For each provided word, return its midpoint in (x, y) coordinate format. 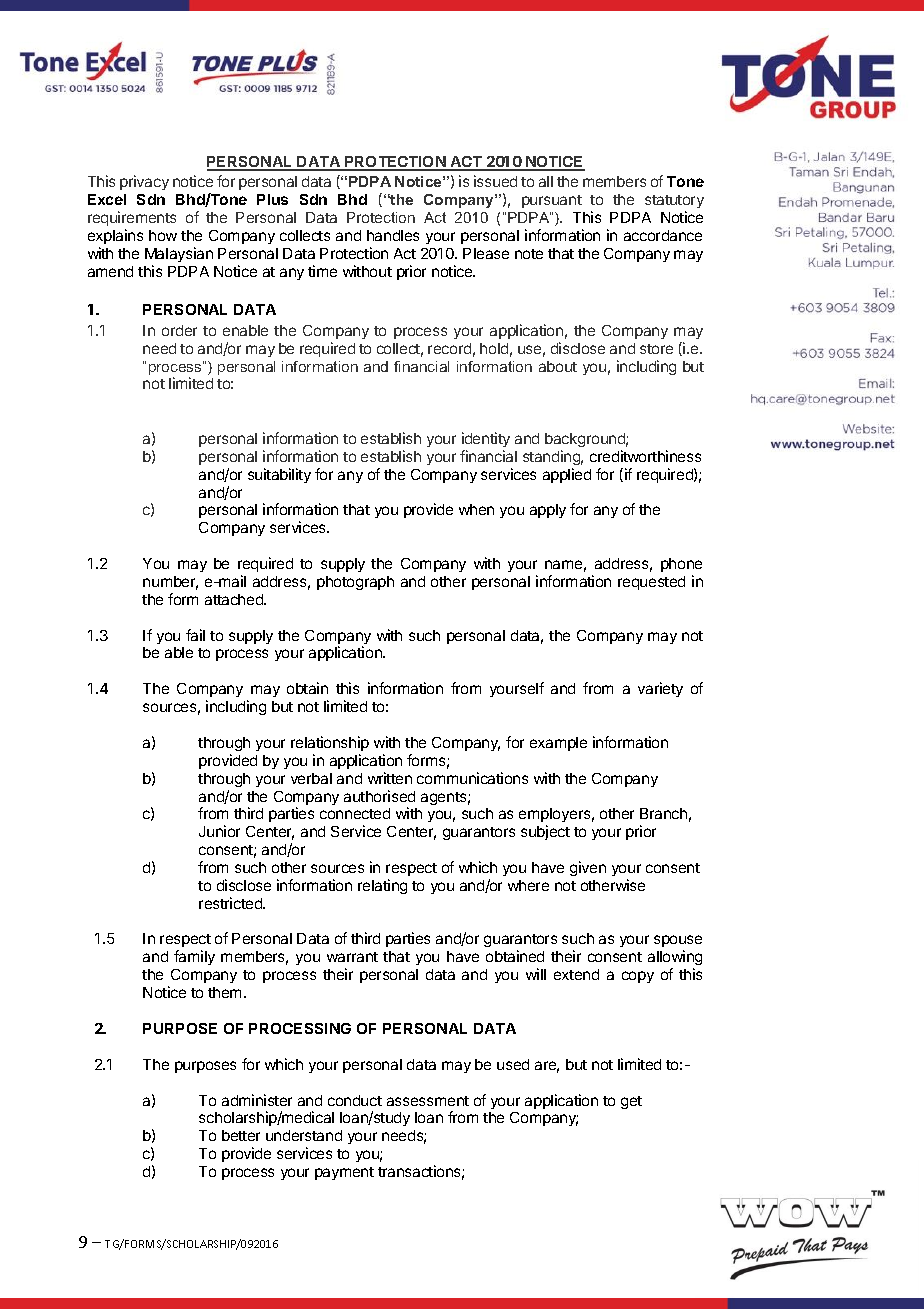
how (163, 235)
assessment (428, 1101)
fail (195, 635)
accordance (663, 235)
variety (660, 689)
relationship (330, 743)
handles (393, 235)
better (241, 1135)
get (631, 1102)
